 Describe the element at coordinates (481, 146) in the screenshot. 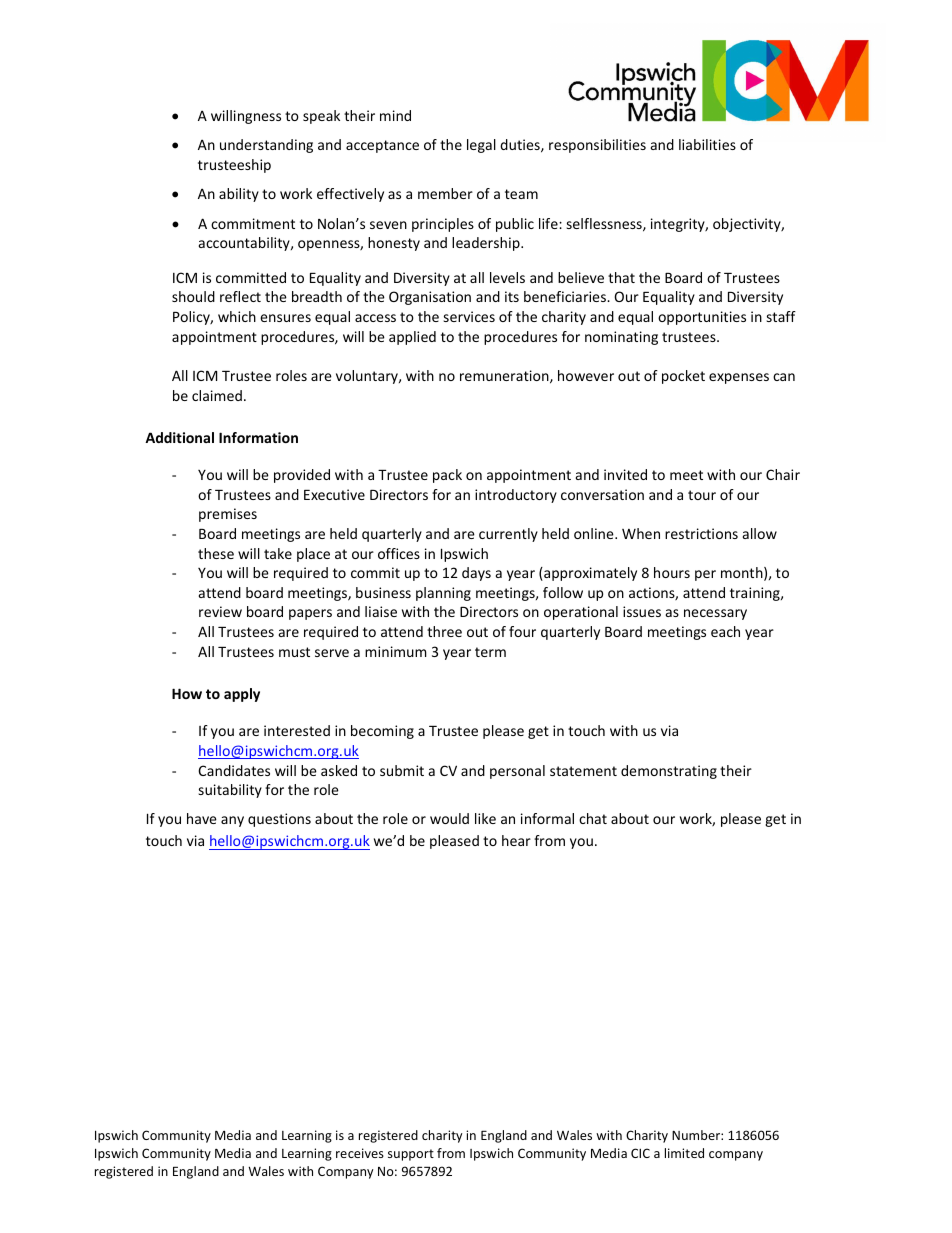

I see `legal` at that location.
